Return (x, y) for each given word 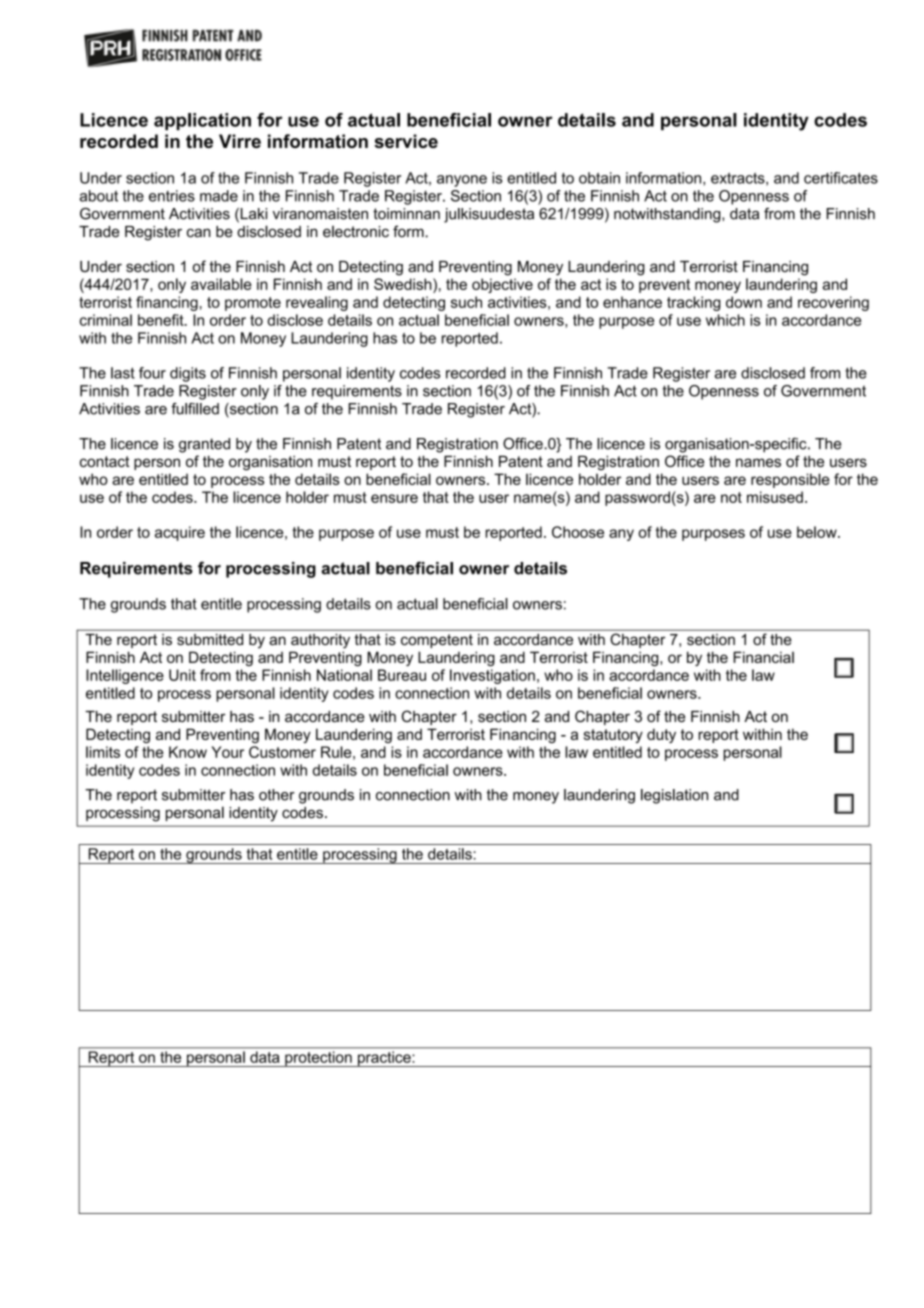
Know (188, 752)
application (202, 121)
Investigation (492, 676)
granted (204, 445)
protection (318, 1059)
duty (661, 735)
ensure (394, 498)
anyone (462, 181)
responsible (790, 480)
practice (384, 1059)
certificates (841, 178)
